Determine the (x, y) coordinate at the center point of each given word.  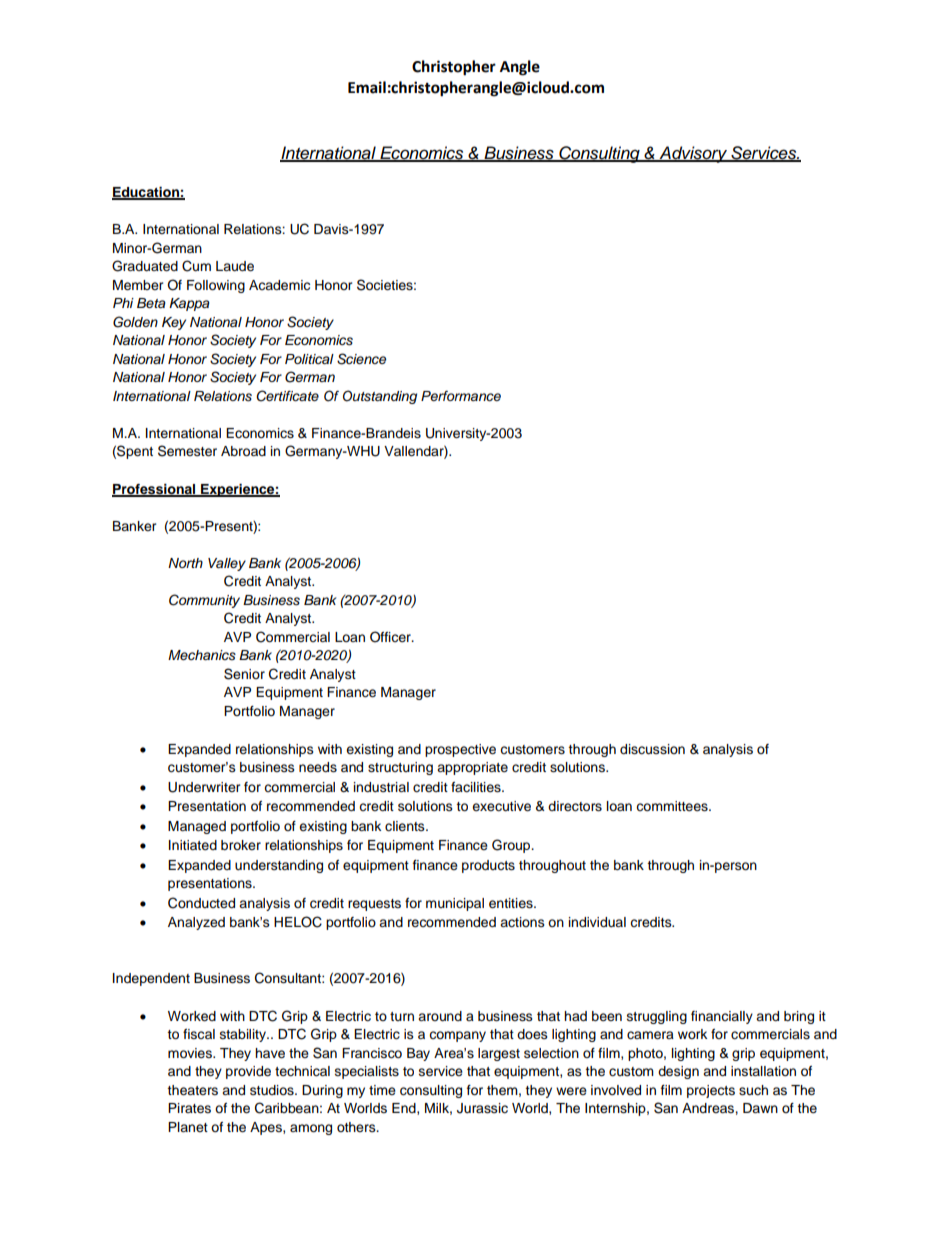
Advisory (693, 154)
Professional (155, 490)
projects (711, 1091)
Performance (461, 396)
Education (146, 193)
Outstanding (380, 397)
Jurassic (482, 1108)
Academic (279, 285)
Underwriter (204, 787)
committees (673, 806)
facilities (477, 787)
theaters (192, 1090)
